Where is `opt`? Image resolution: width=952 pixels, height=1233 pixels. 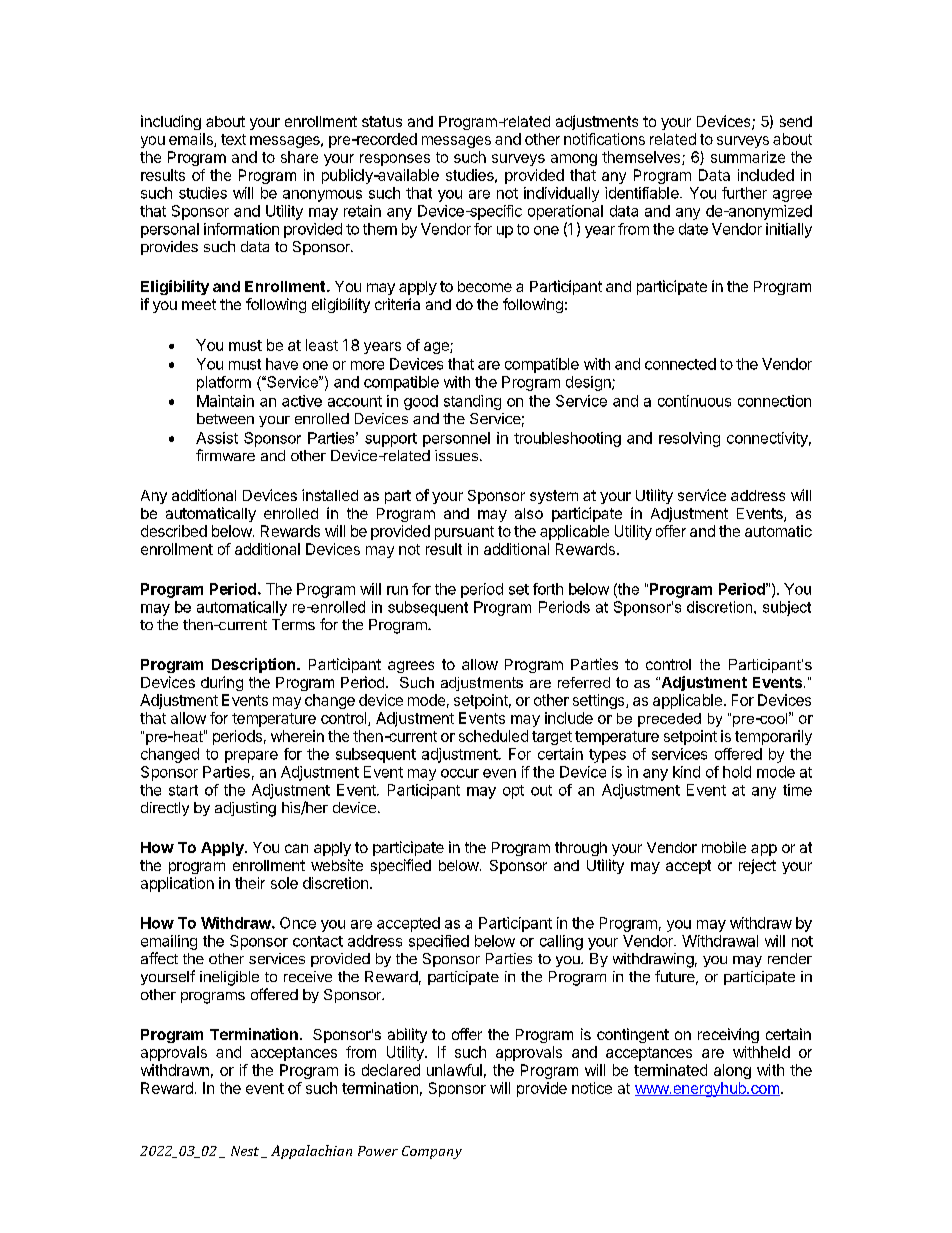
opt is located at coordinates (513, 792).
